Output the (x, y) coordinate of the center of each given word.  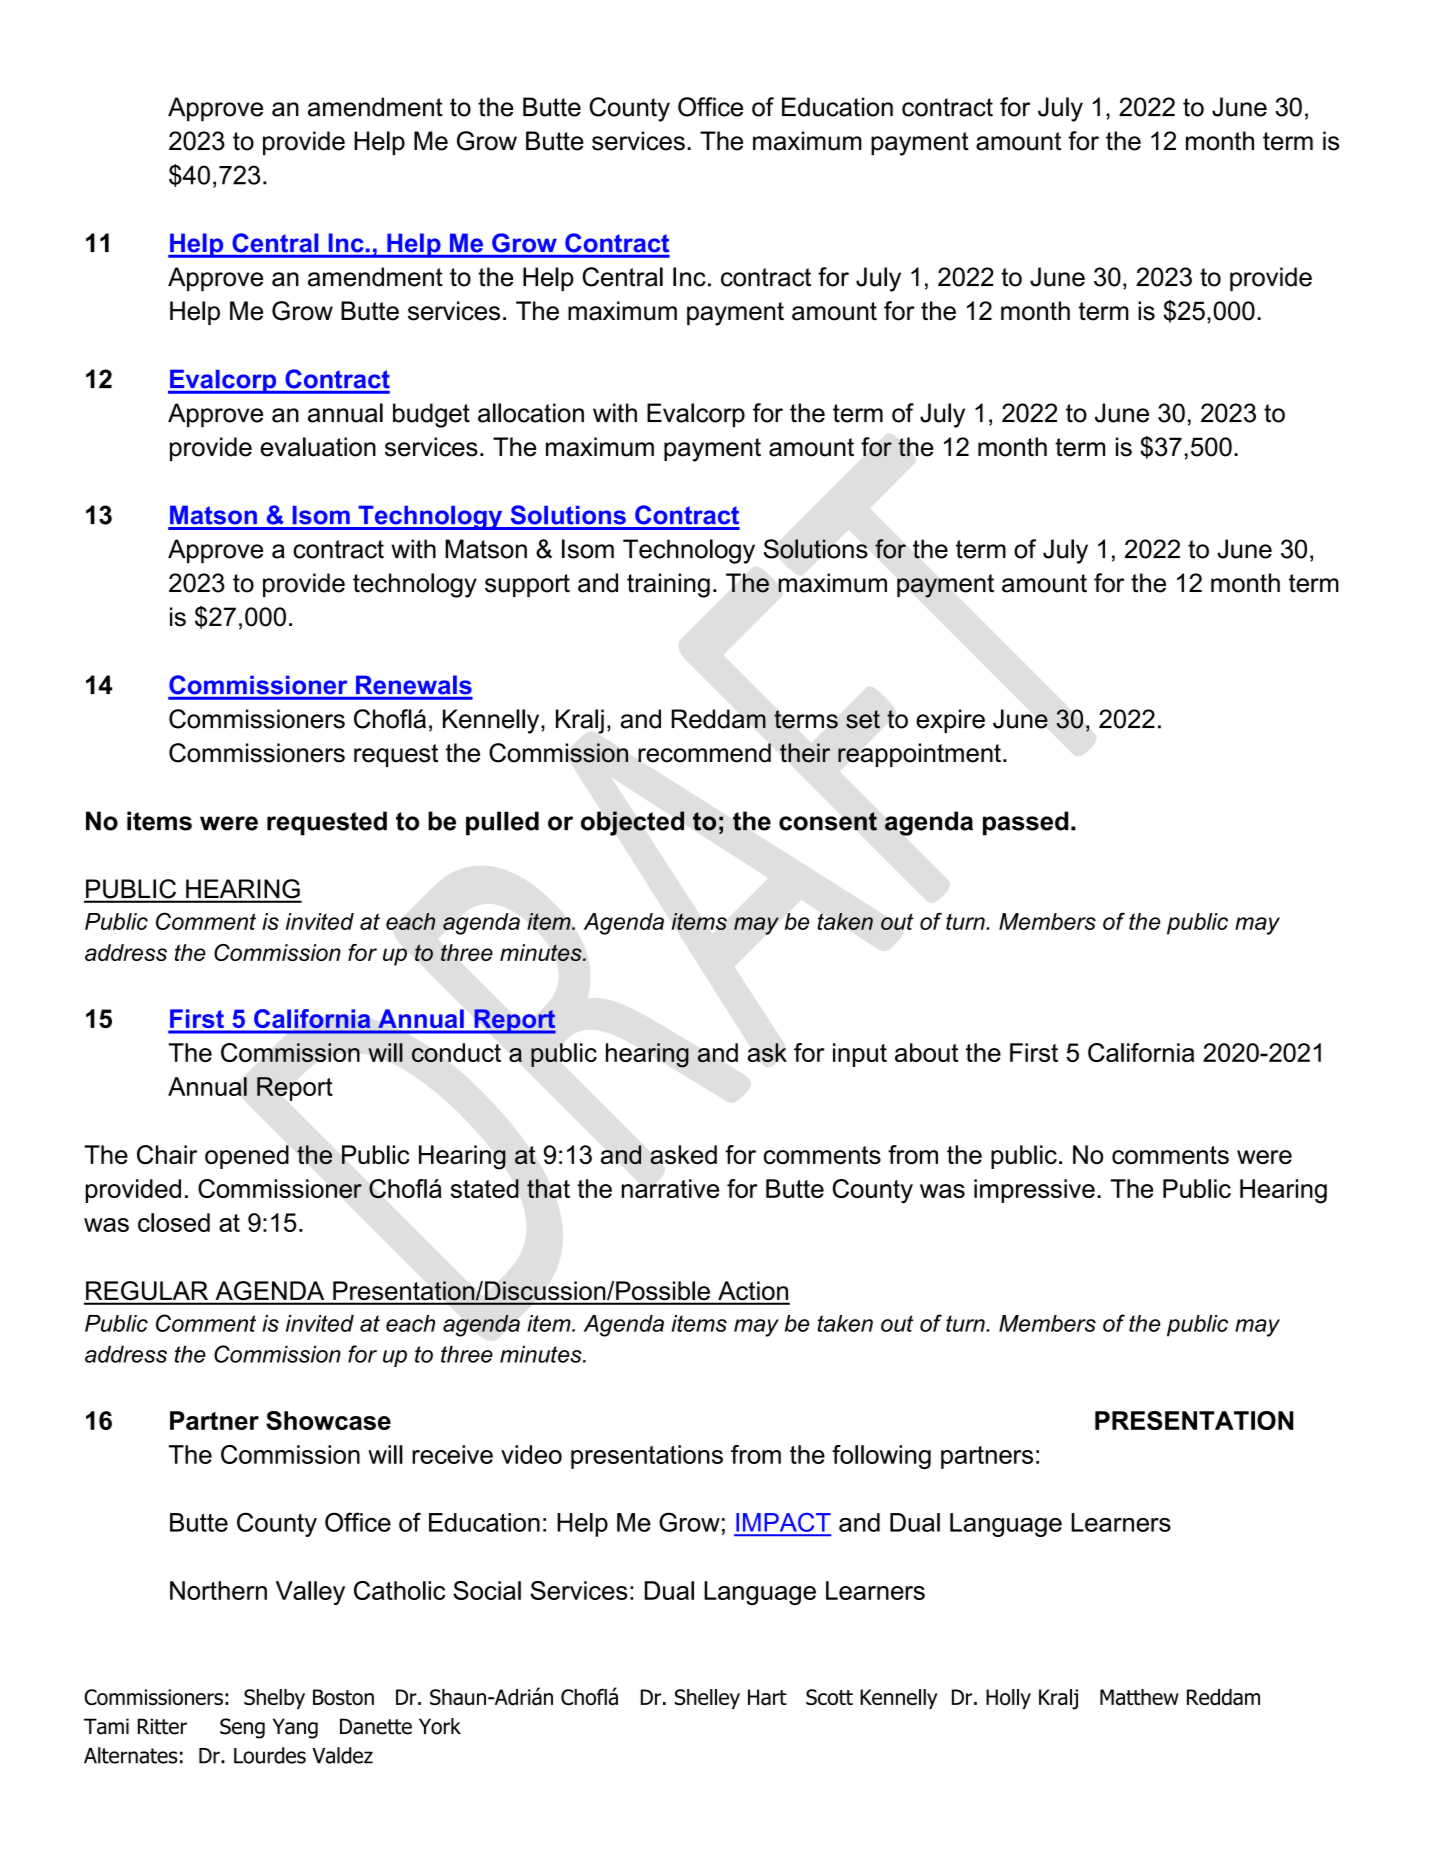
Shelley (707, 1699)
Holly (1008, 1699)
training (668, 585)
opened (247, 1157)
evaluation (318, 447)
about (926, 1052)
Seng (242, 1728)
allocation (531, 413)
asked (683, 1155)
